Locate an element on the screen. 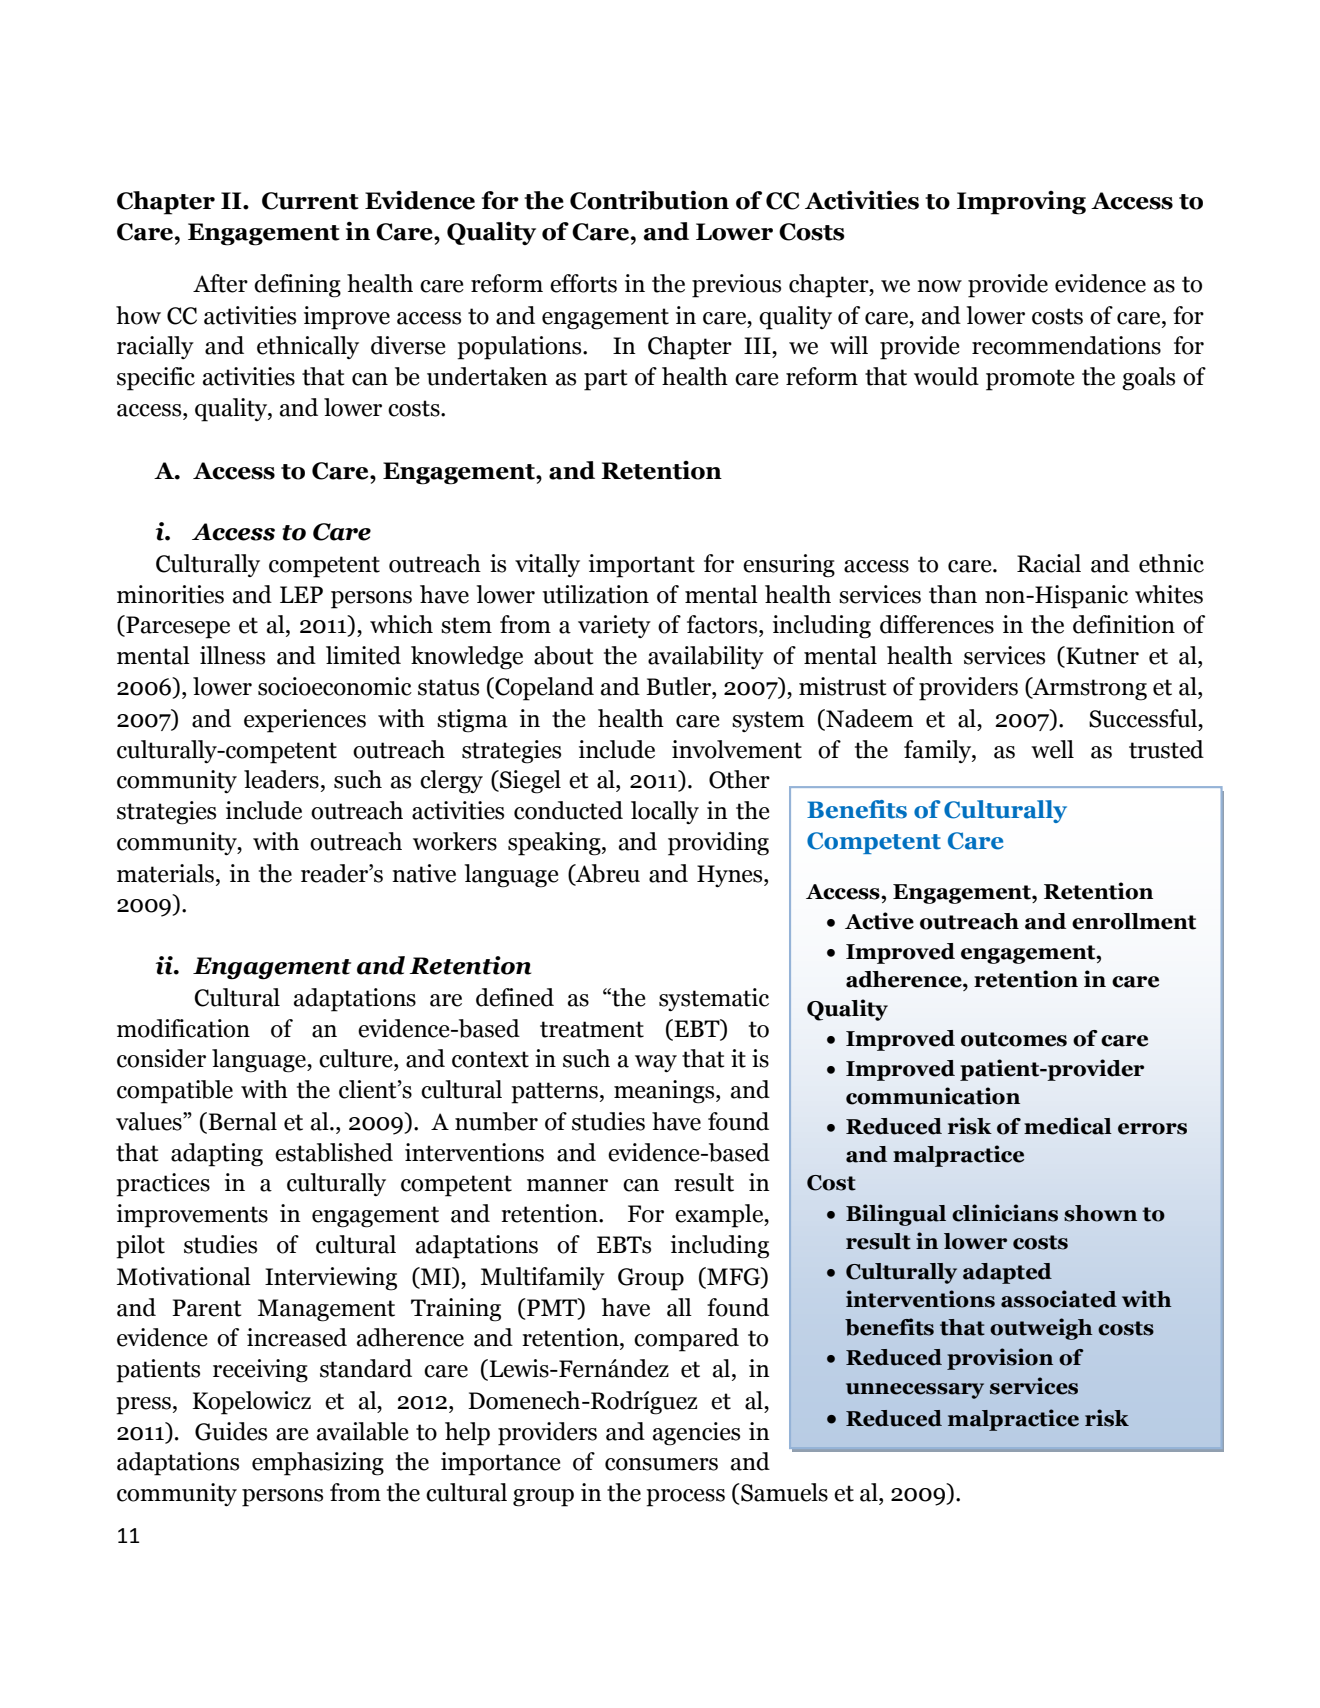  Current is located at coordinates (310, 201).
